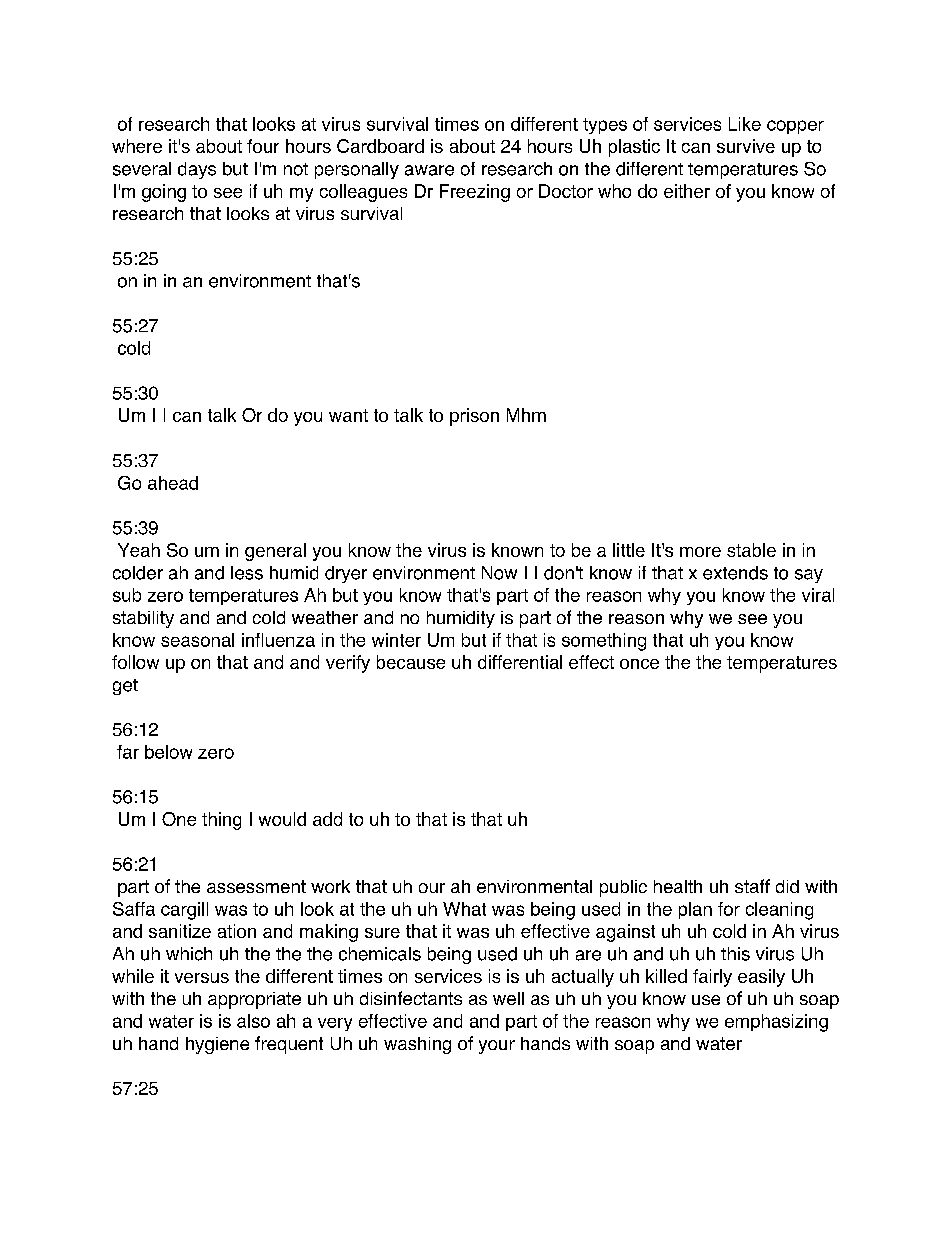 The height and width of the screenshot is (1233, 952). What do you see at coordinates (168, 752) in the screenshot?
I see `below` at bounding box center [168, 752].
